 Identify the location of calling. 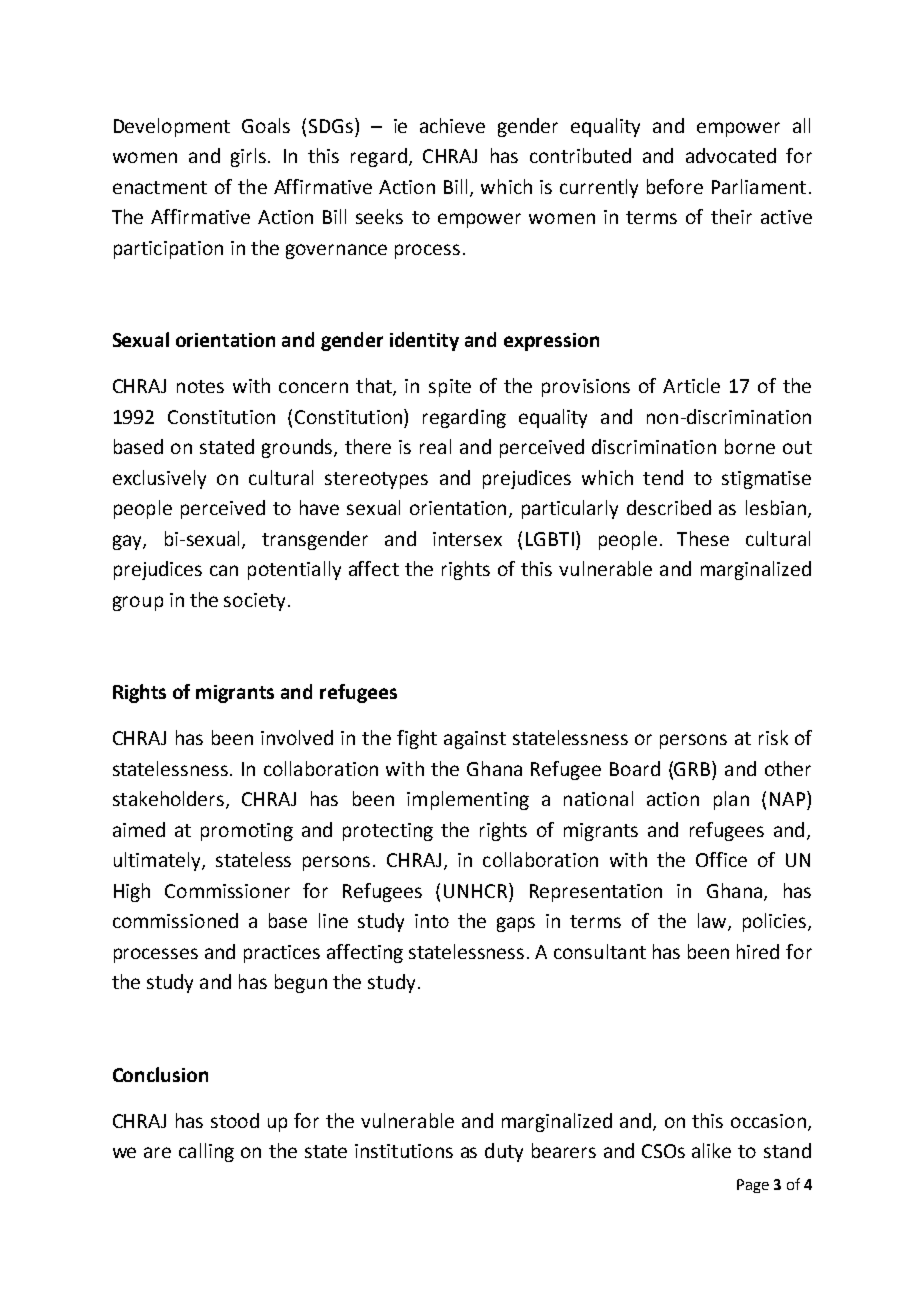
(206, 1152).
